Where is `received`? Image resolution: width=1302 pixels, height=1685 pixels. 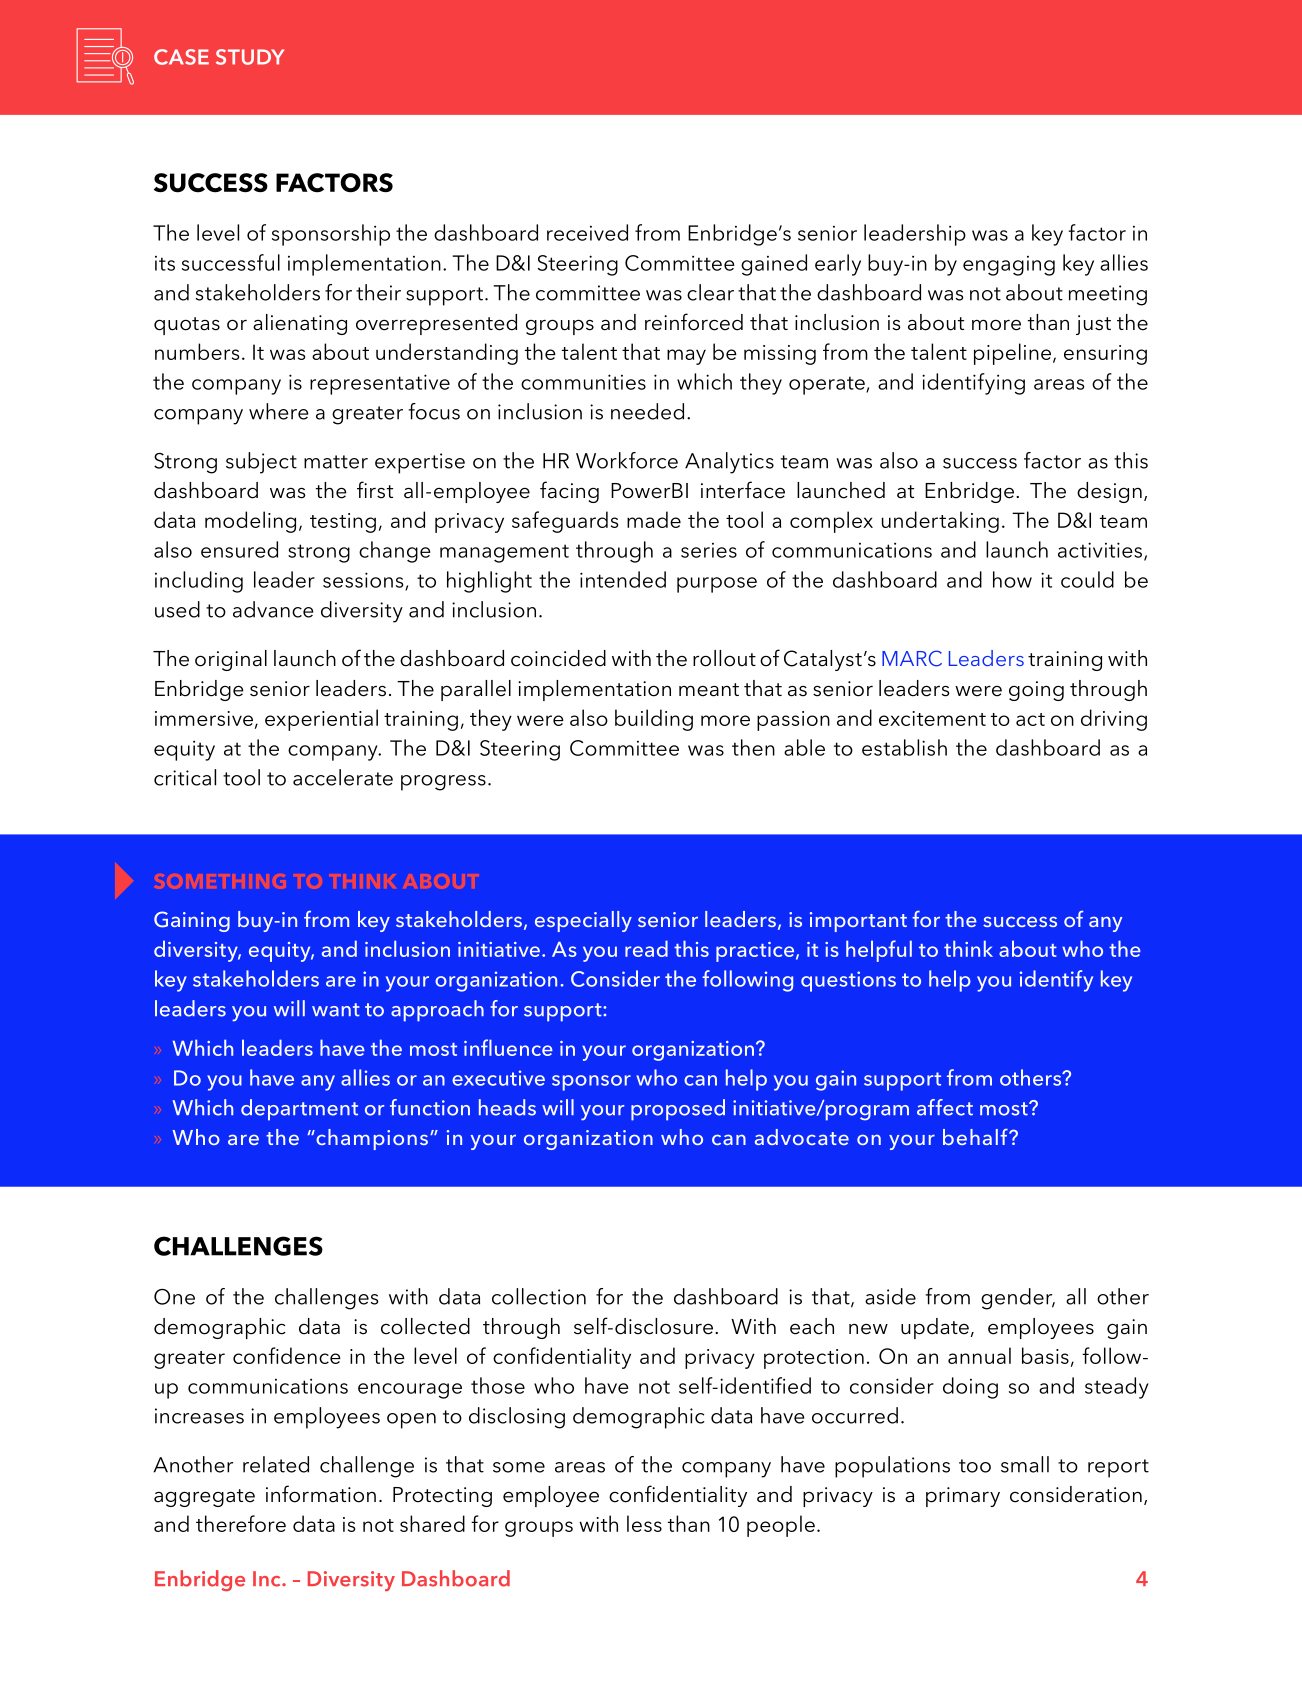
received is located at coordinates (587, 232).
